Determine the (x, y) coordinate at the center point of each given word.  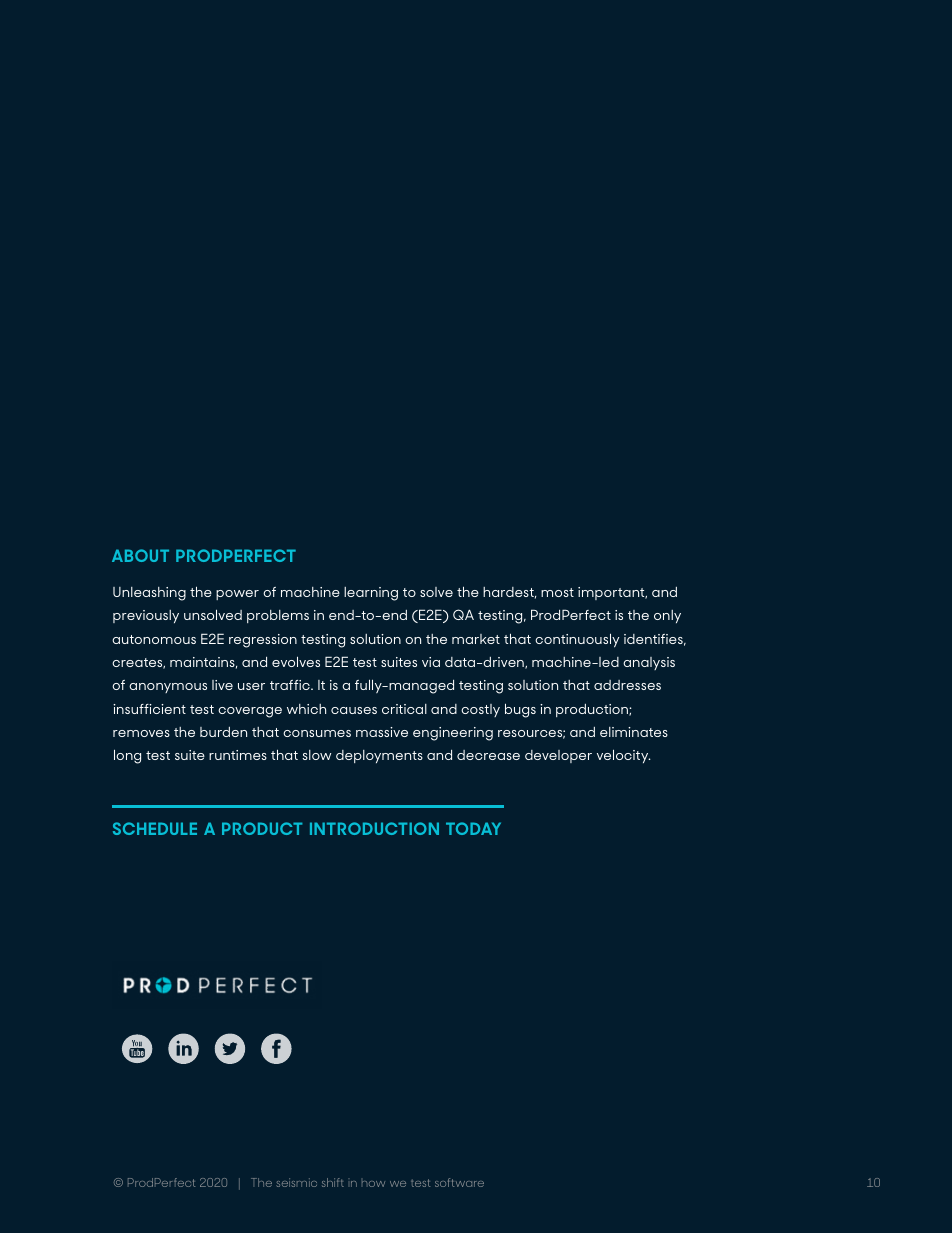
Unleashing (149, 594)
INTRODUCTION (374, 828)
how (373, 1184)
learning (371, 594)
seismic (296, 1182)
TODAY (473, 828)
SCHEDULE (155, 828)
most (557, 592)
